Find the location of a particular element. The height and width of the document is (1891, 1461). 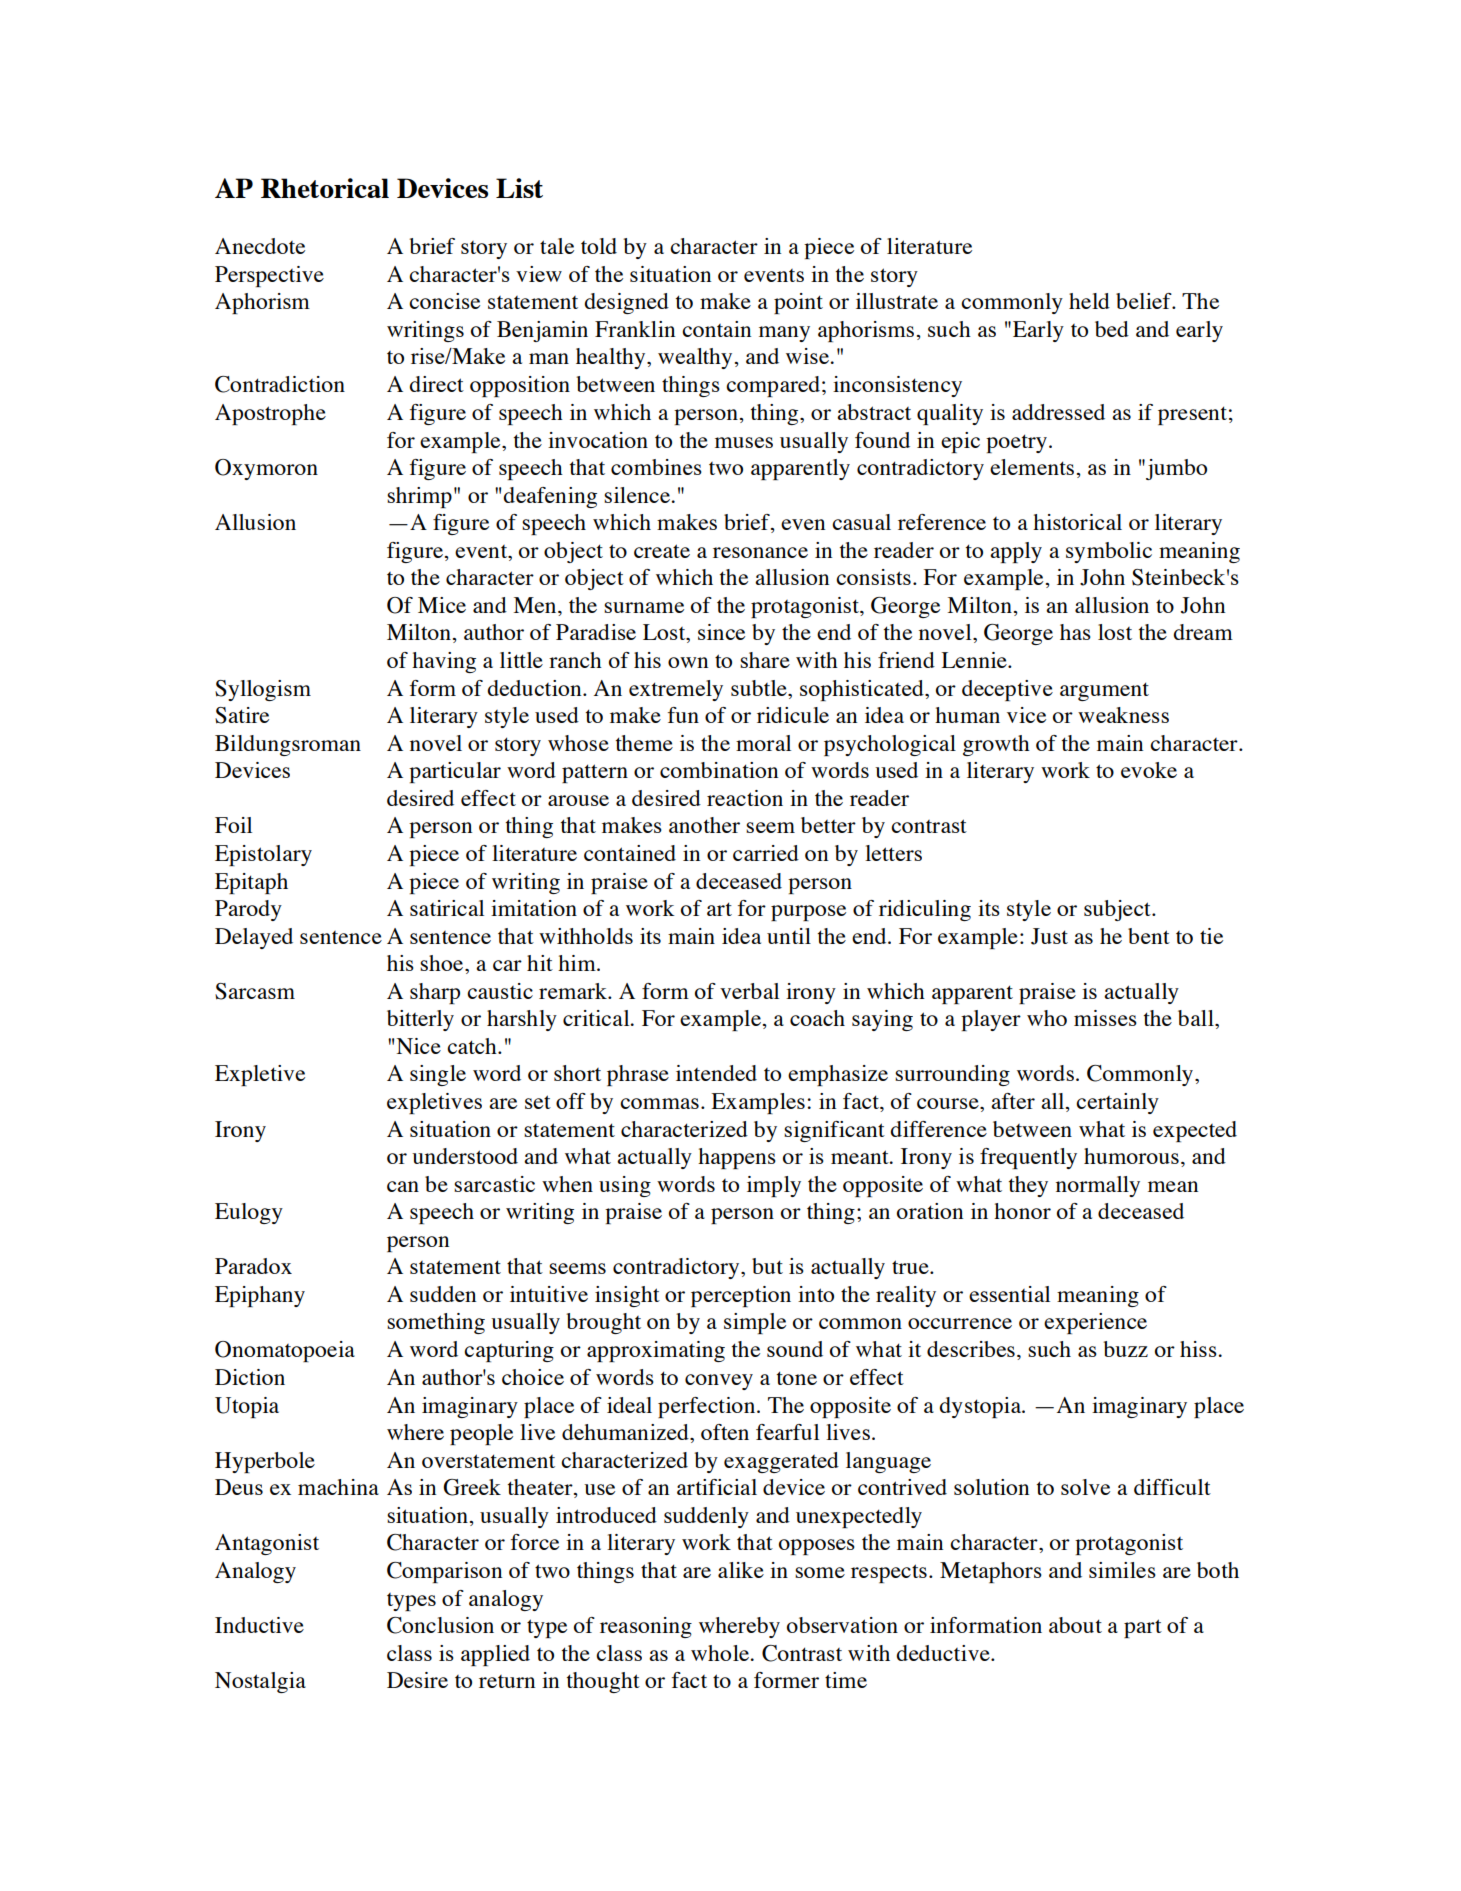

argument is located at coordinates (1104, 691).
